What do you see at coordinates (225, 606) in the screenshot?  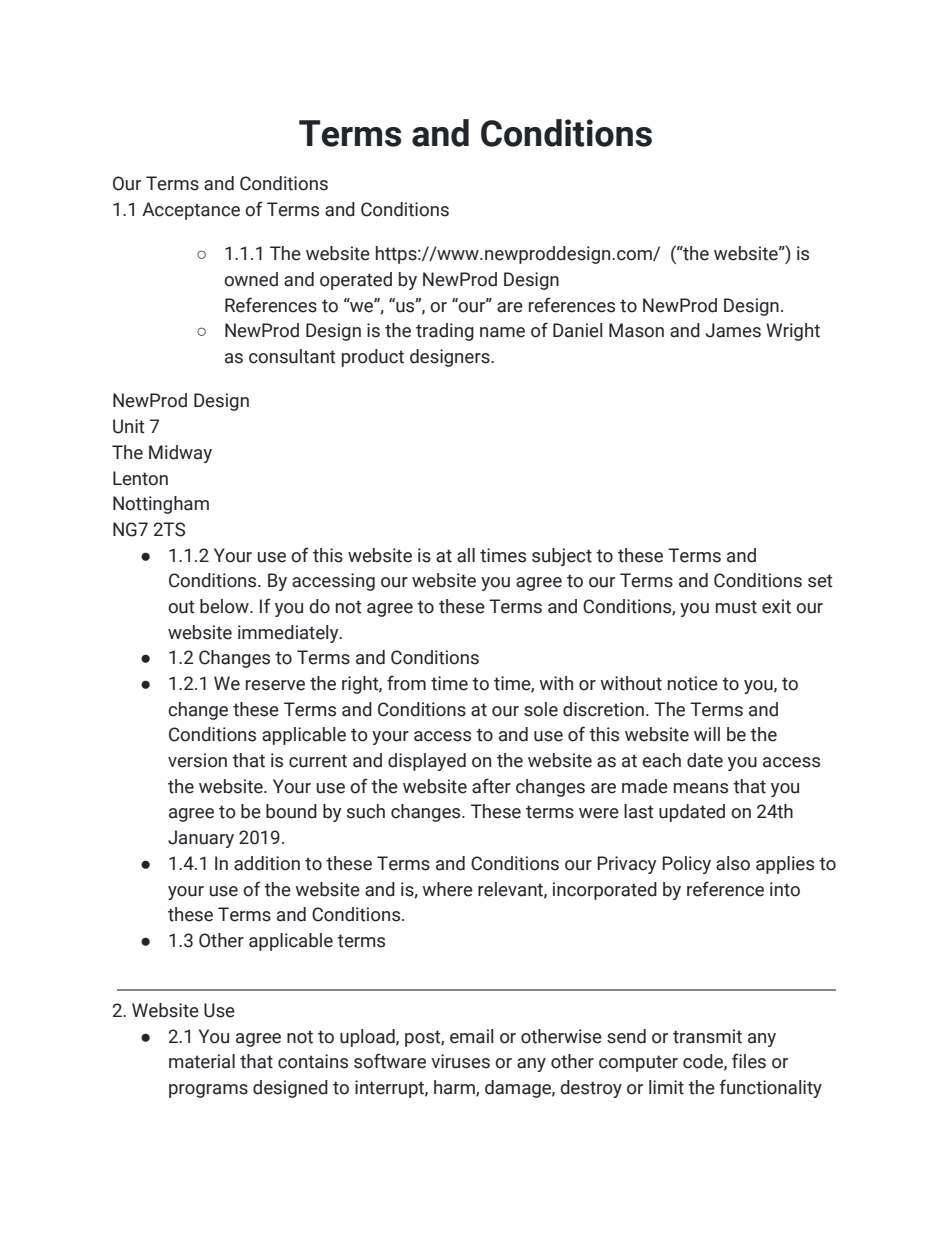 I see `below` at bounding box center [225, 606].
